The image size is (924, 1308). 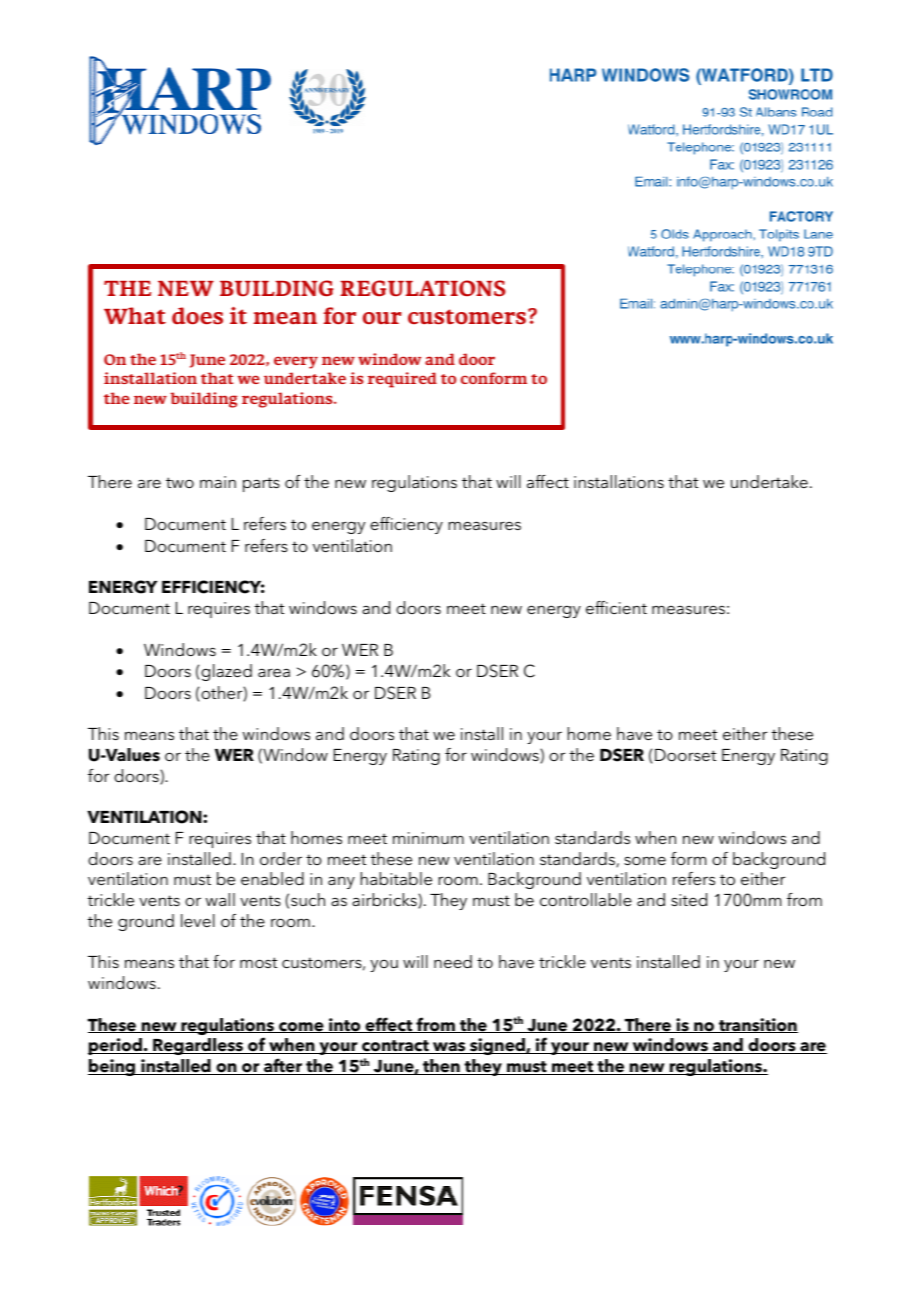 I want to click on glazed, so click(x=226, y=672).
